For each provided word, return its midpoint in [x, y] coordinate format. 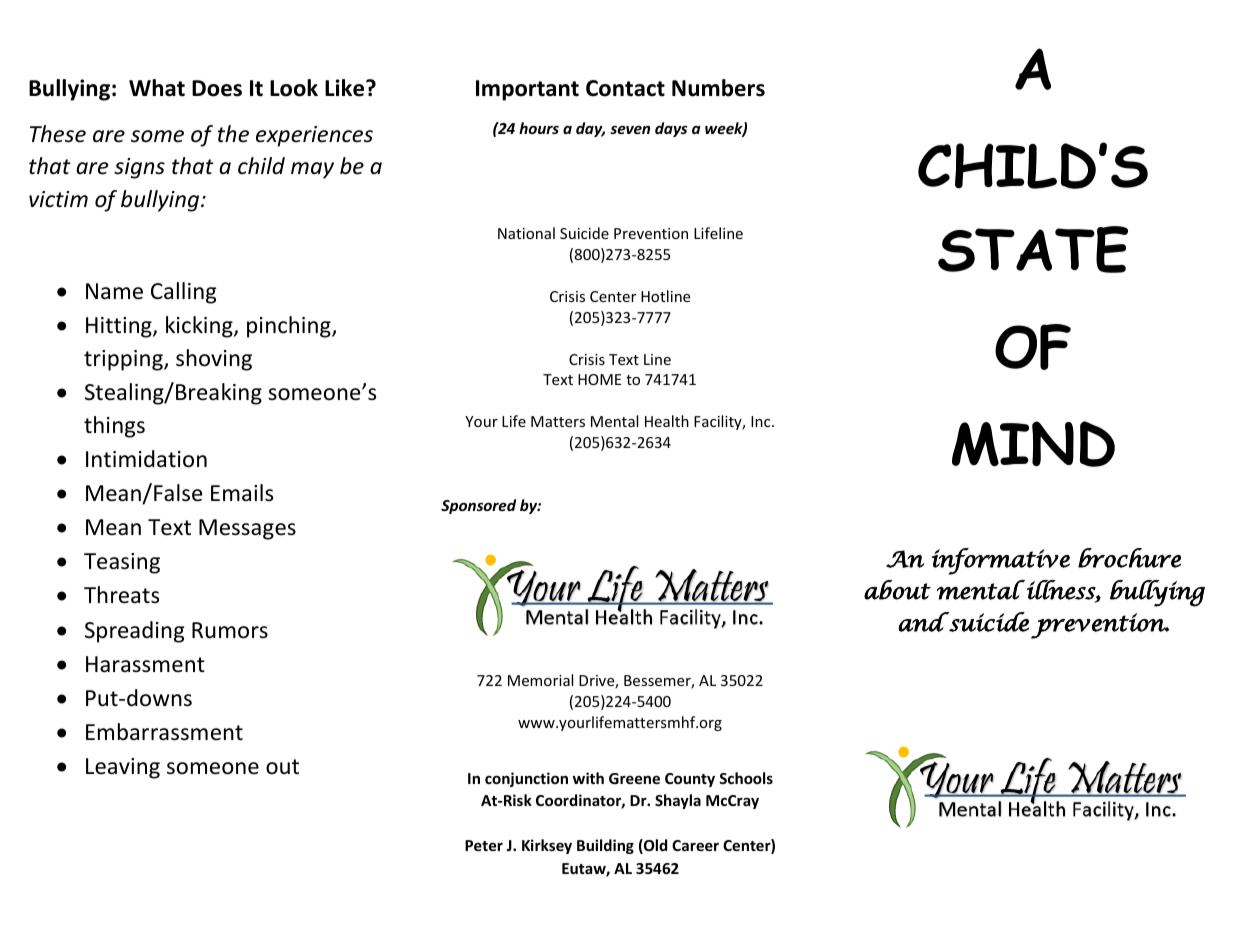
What [157, 88]
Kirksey [547, 846]
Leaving [123, 768]
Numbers [718, 88]
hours [539, 128]
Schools [746, 778]
